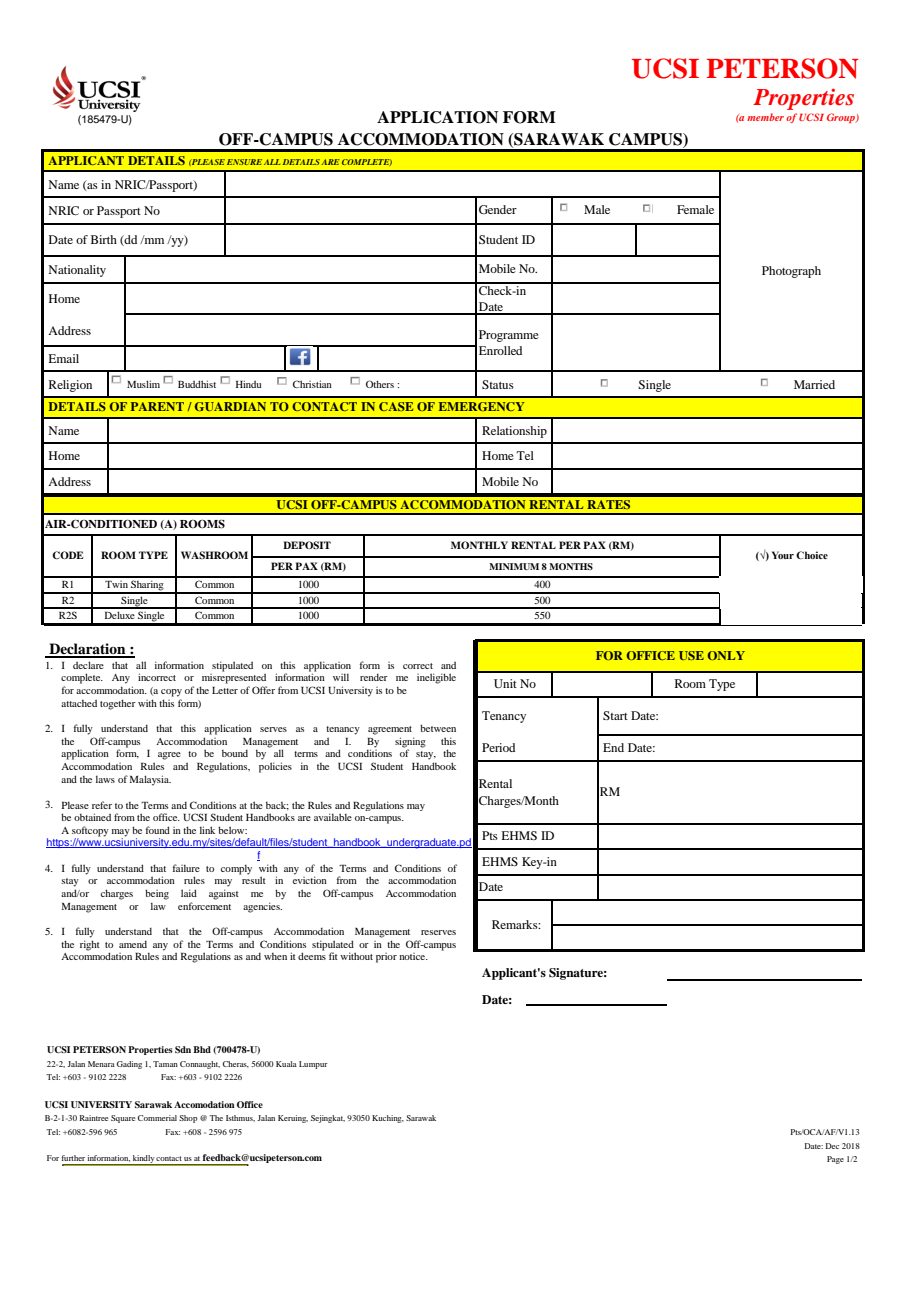 The height and width of the screenshot is (1308, 924). Describe the element at coordinates (814, 384) in the screenshot. I see `Married` at that location.
